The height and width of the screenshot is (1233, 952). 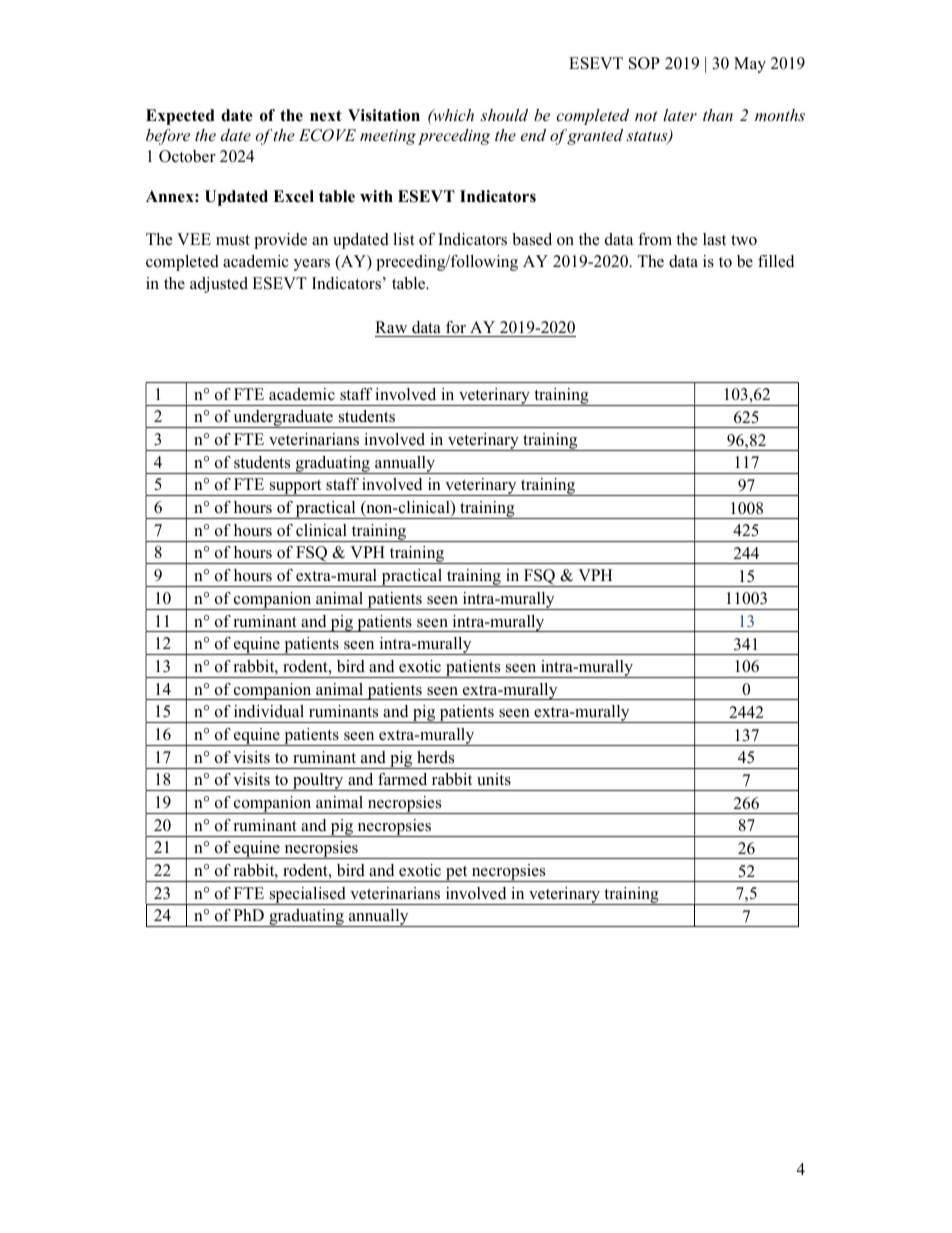 What do you see at coordinates (776, 261) in the screenshot?
I see `filled` at bounding box center [776, 261].
